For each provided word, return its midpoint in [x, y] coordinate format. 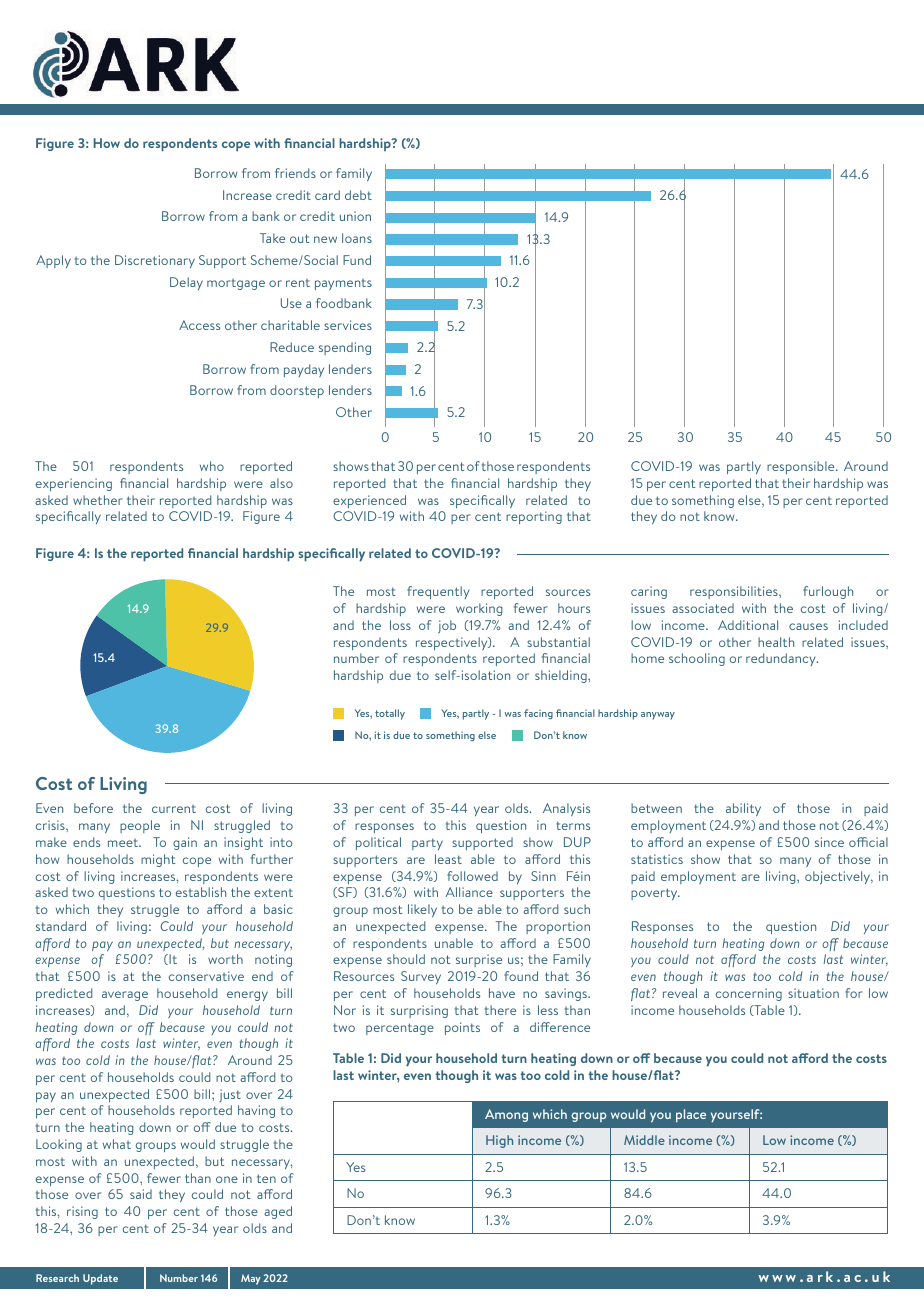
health [776, 642]
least [448, 859]
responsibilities [735, 592]
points [462, 1028]
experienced [369, 501]
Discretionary [155, 261]
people [140, 826]
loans [357, 238]
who [212, 466]
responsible [802, 467]
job [447, 627]
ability [743, 809]
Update [100, 1279]
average [125, 996]
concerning [749, 994]
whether [97, 500]
